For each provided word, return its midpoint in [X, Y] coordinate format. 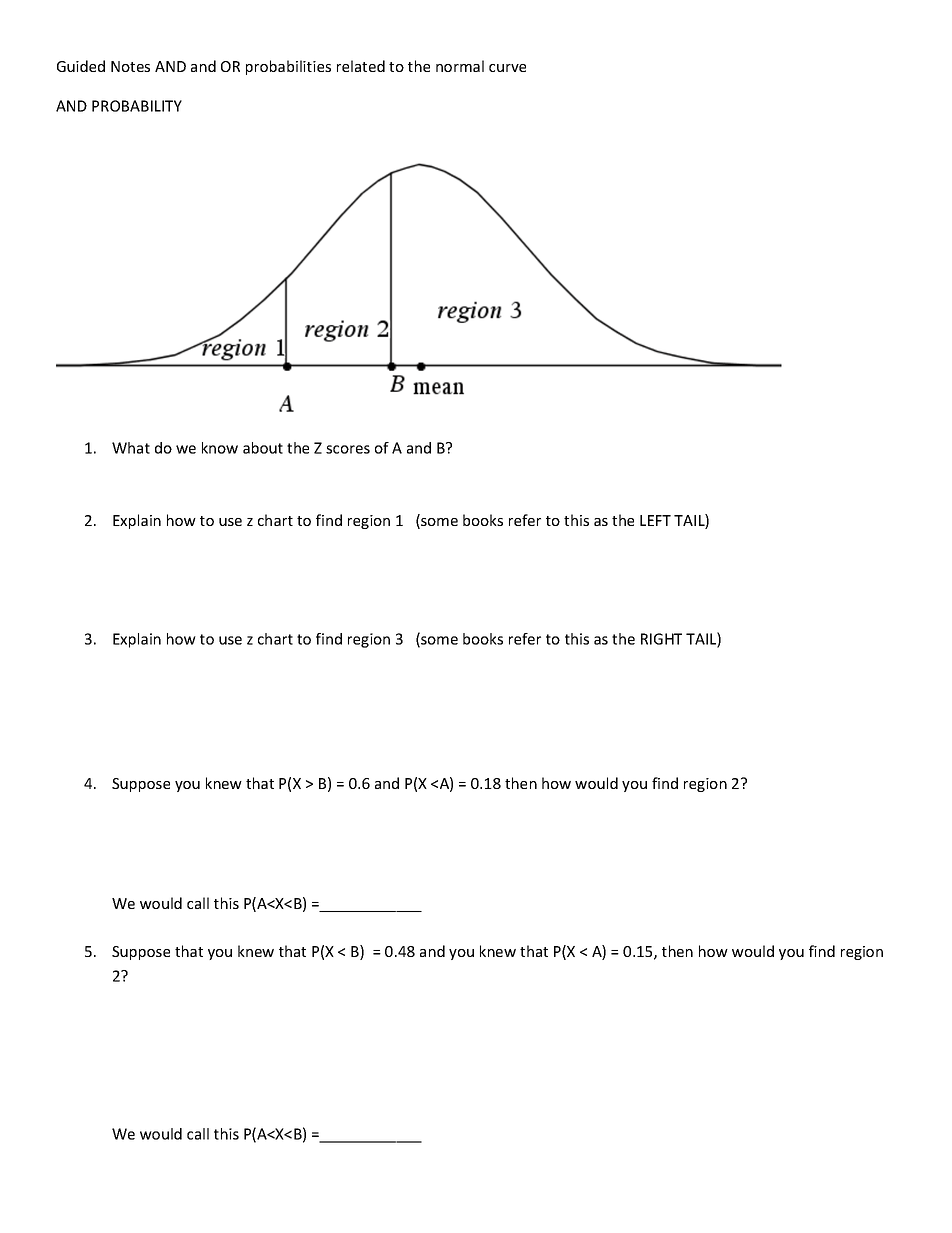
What [131, 448]
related [361, 66]
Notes [130, 66]
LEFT [655, 520]
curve [507, 68]
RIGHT [661, 639]
